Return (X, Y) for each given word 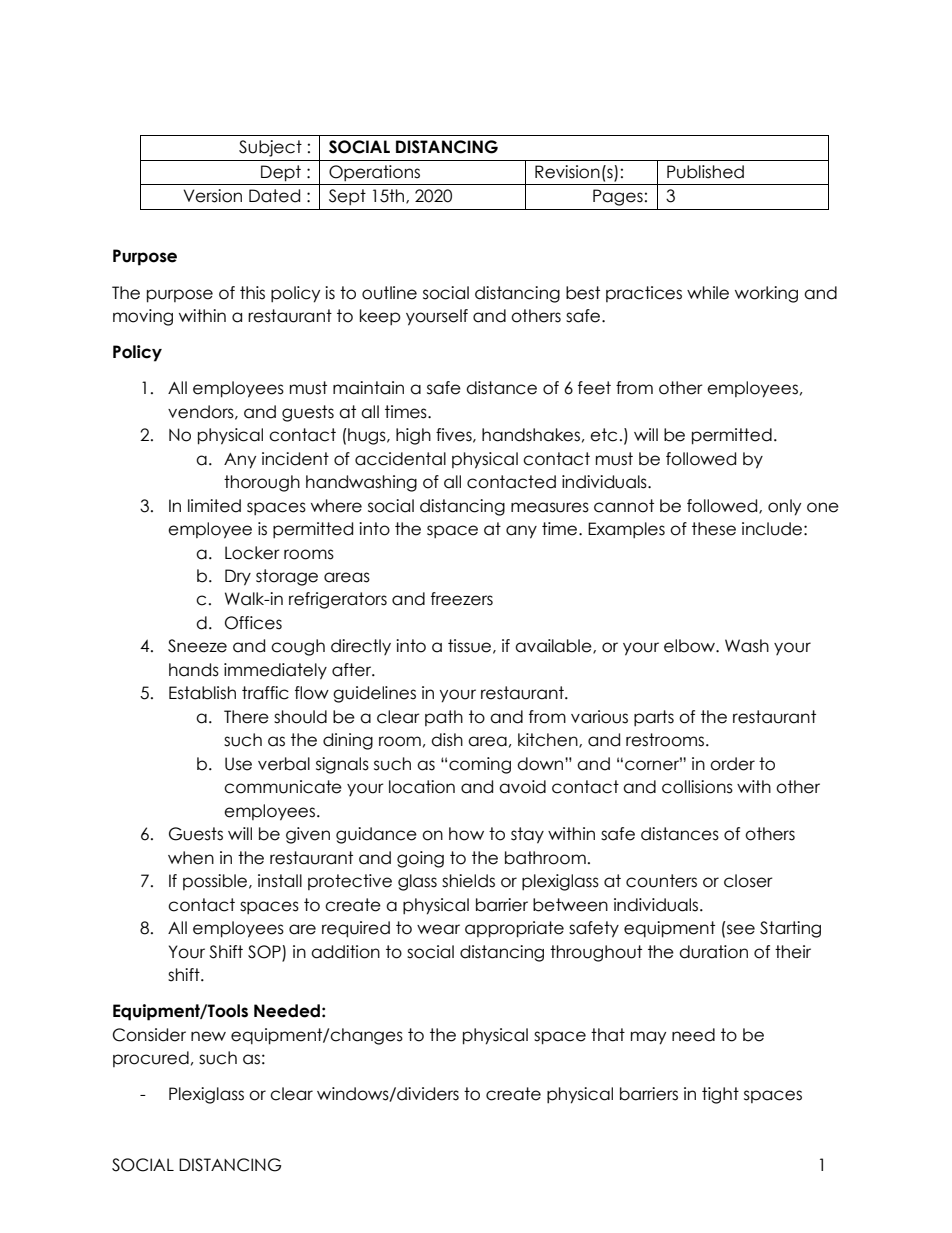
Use (238, 764)
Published (705, 172)
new (208, 1036)
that (608, 1035)
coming (480, 765)
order (732, 764)
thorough (262, 483)
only (784, 507)
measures (550, 507)
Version (212, 196)
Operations (374, 173)
